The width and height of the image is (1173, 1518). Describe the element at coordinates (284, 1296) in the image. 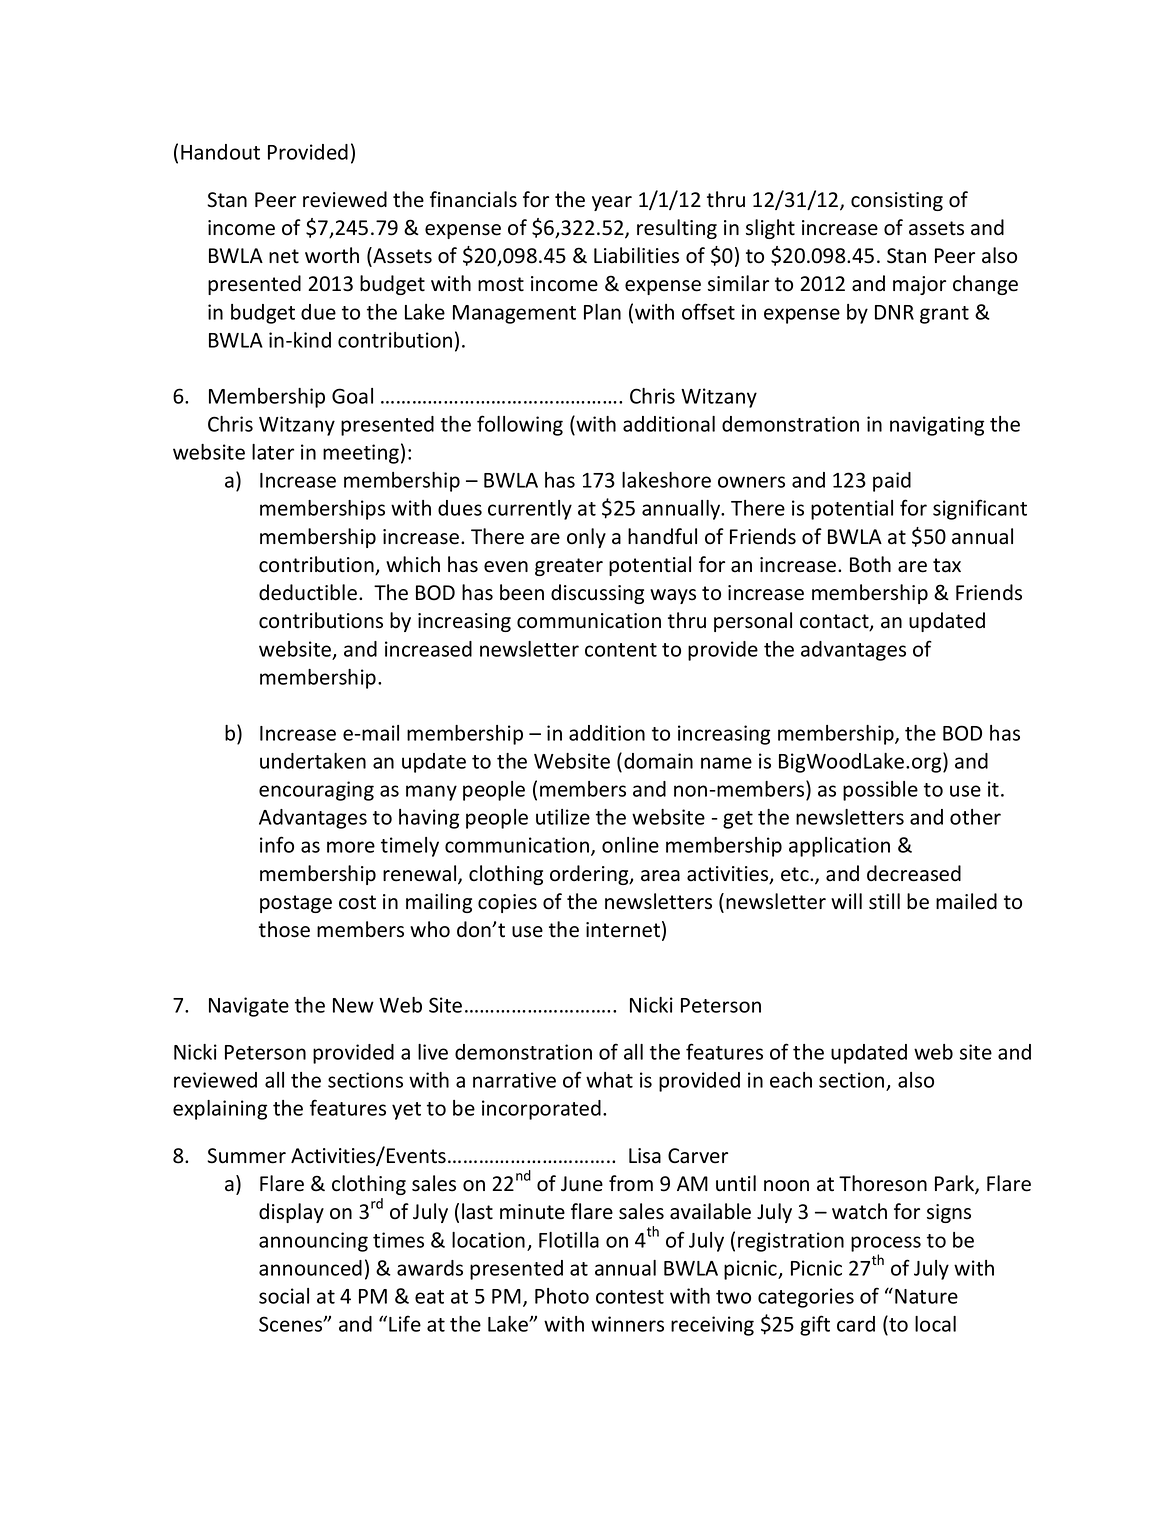

I see `social` at that location.
